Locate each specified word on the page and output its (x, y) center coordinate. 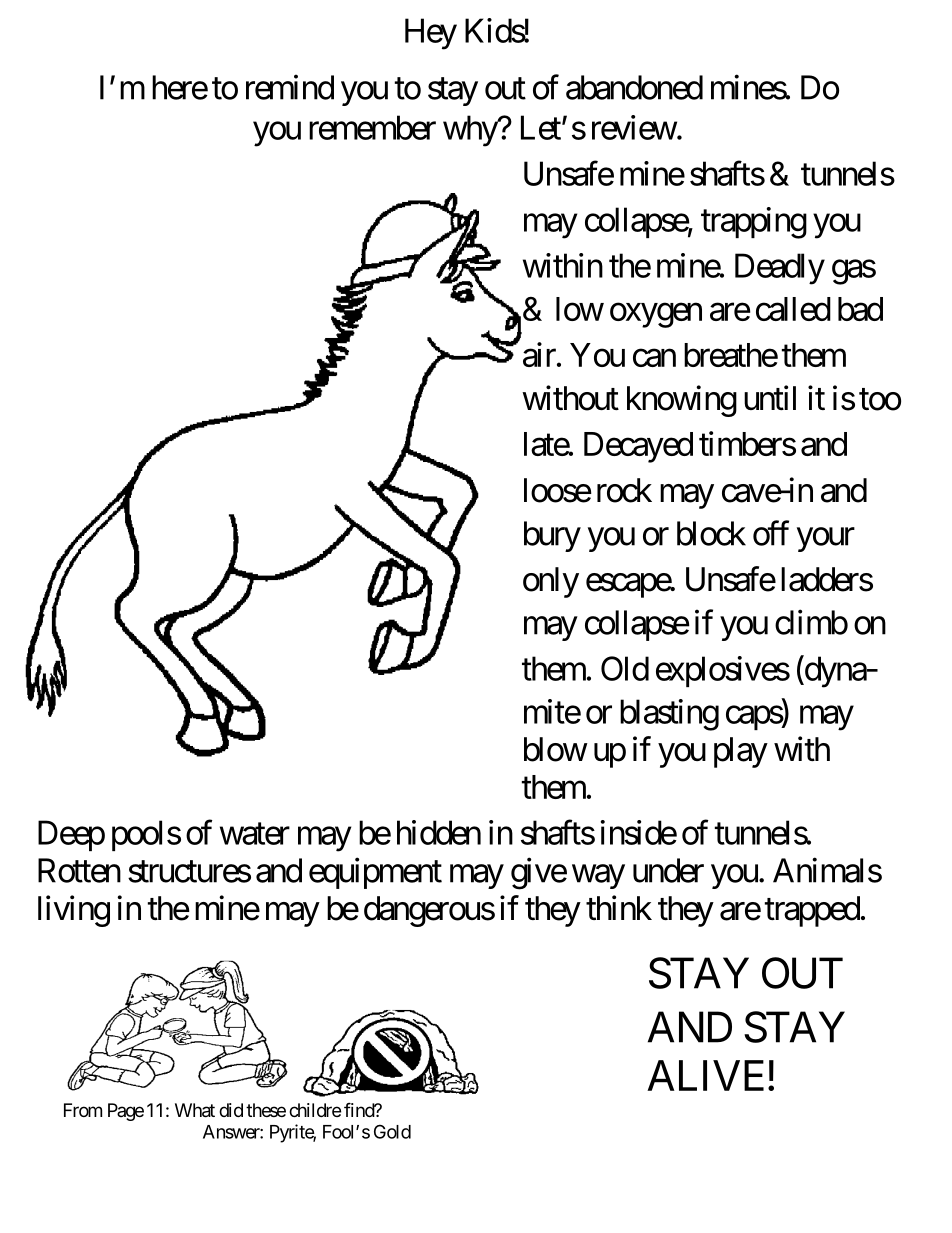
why (471, 131)
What (195, 1110)
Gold (392, 1131)
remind (290, 87)
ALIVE (708, 1075)
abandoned (634, 87)
